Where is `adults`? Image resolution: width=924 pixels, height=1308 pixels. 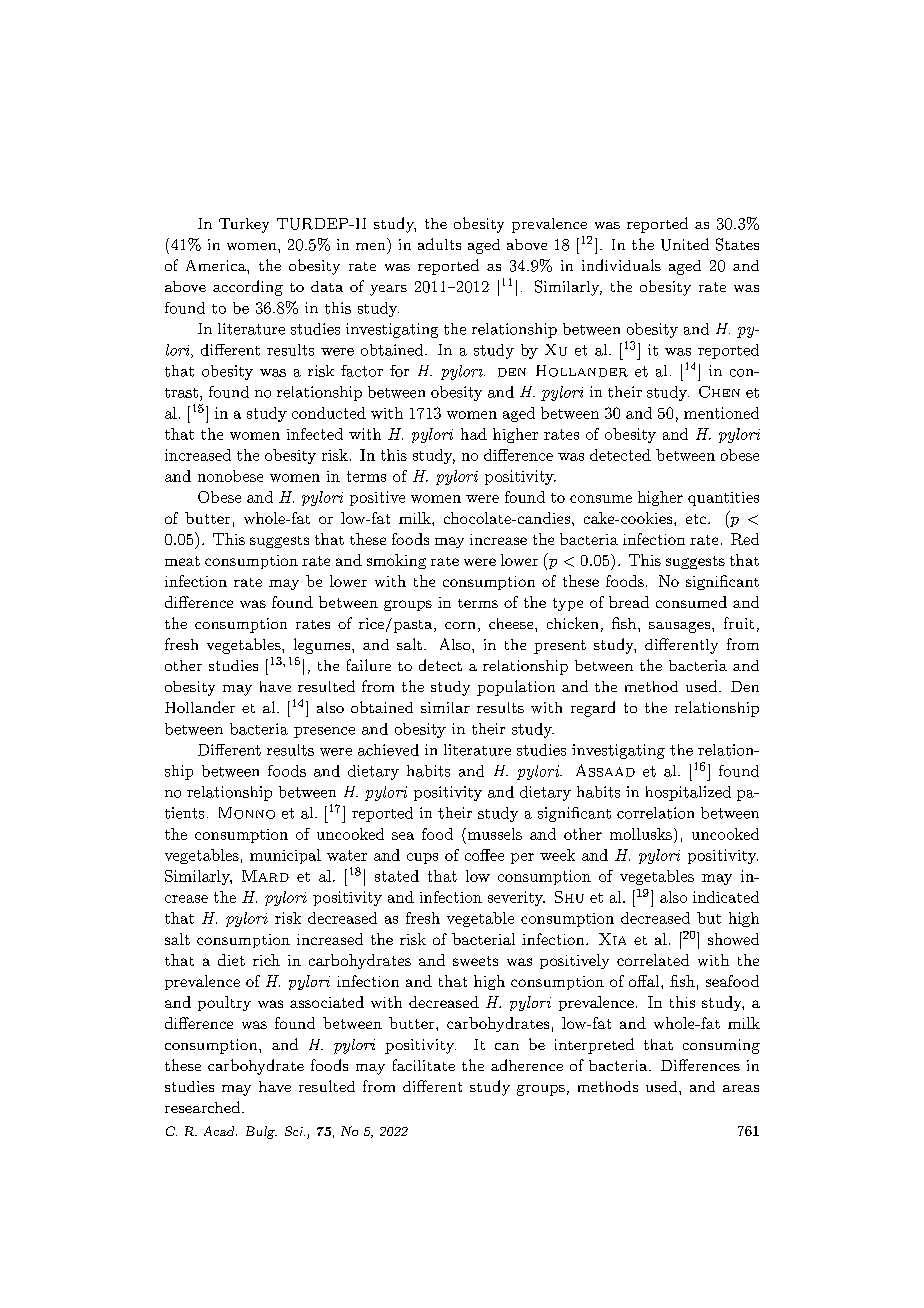
adults is located at coordinates (439, 244).
